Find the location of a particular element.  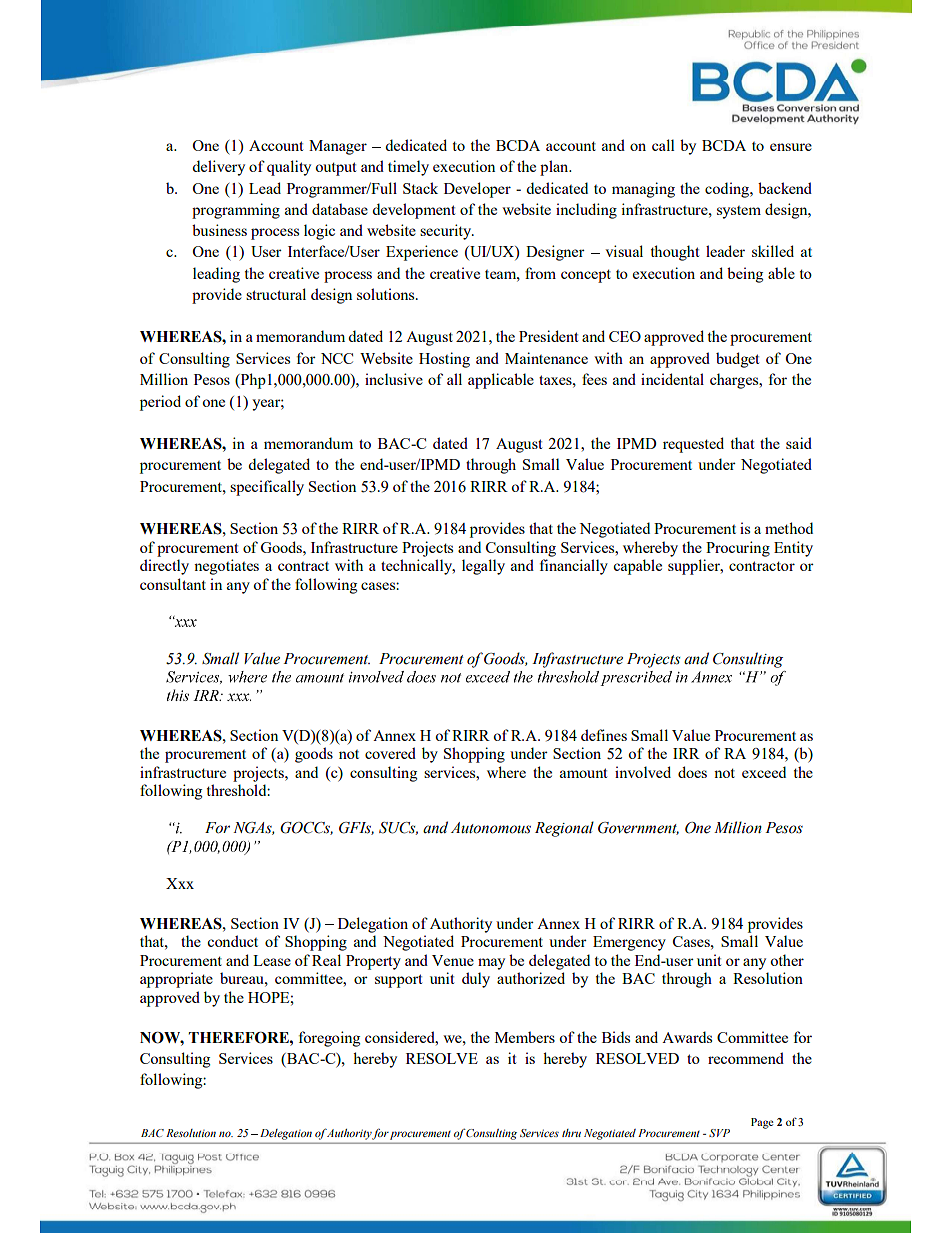

foregoing is located at coordinates (329, 1039).
